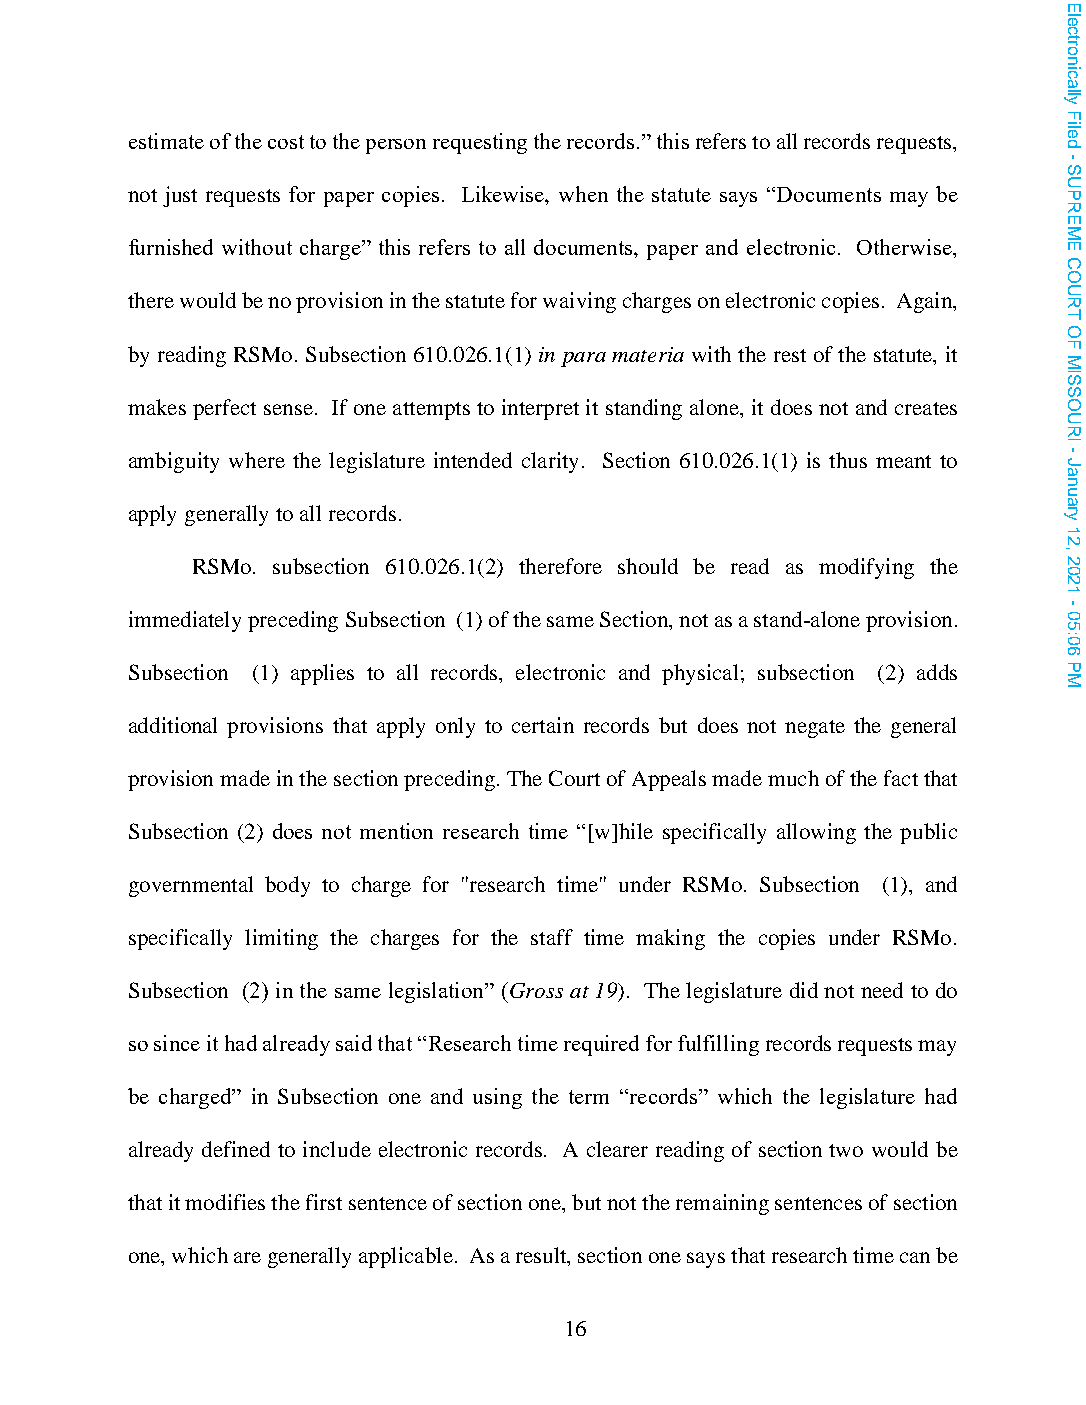 This screenshot has height=1405, width=1086. I want to click on staff, so click(552, 937).
